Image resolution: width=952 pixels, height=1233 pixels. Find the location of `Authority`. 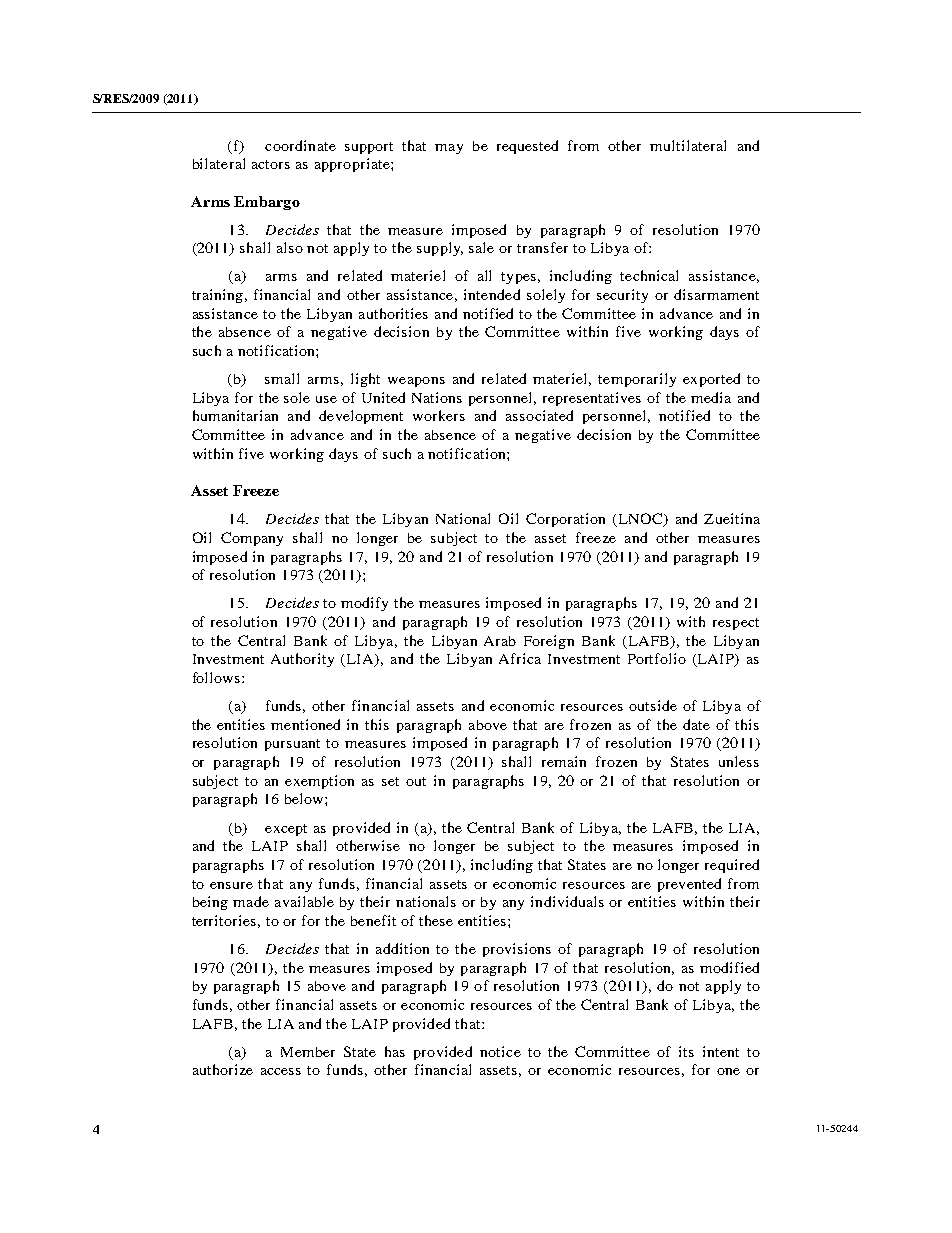

Authority is located at coordinates (302, 660).
